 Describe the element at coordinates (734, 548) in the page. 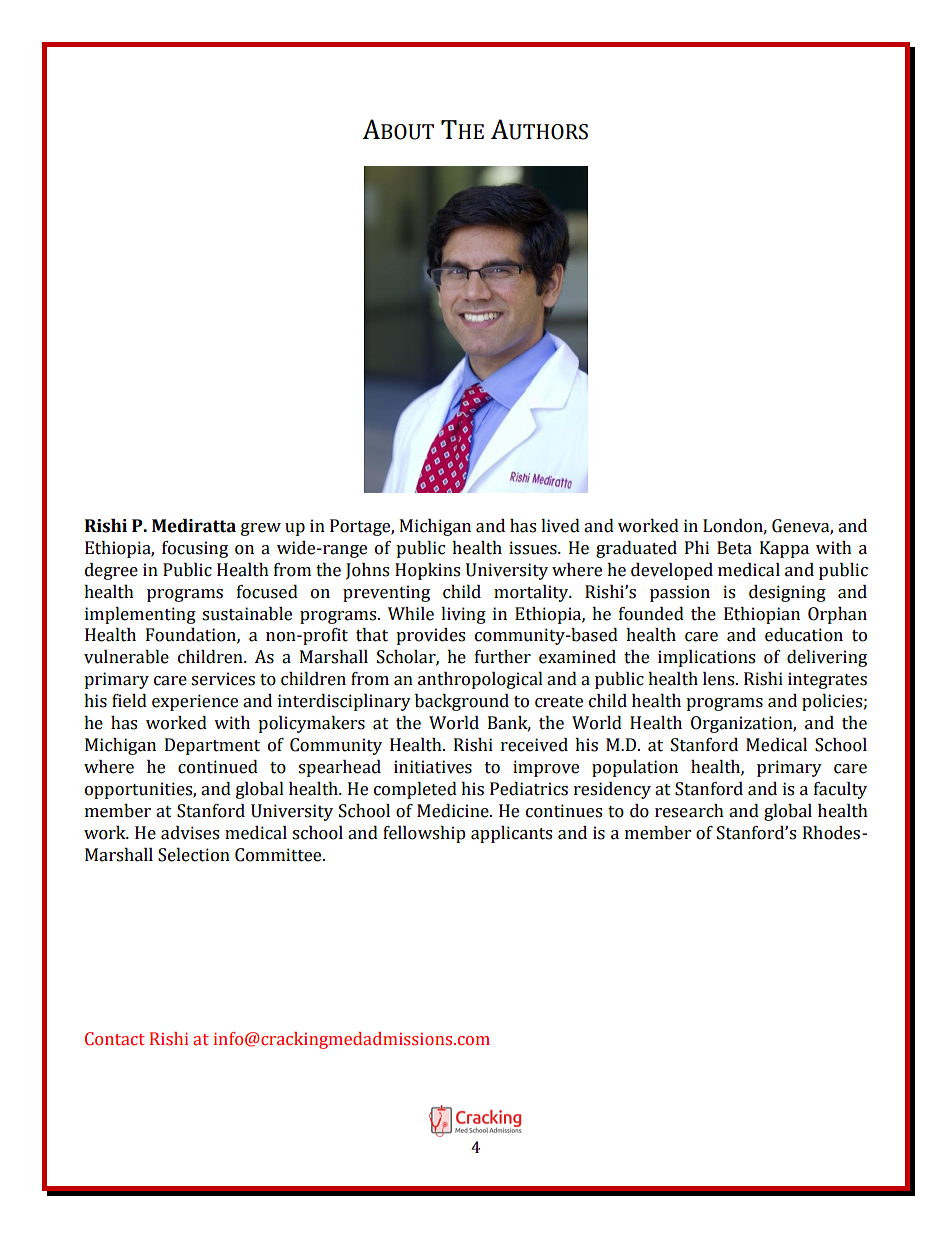

I see `Beta` at that location.
